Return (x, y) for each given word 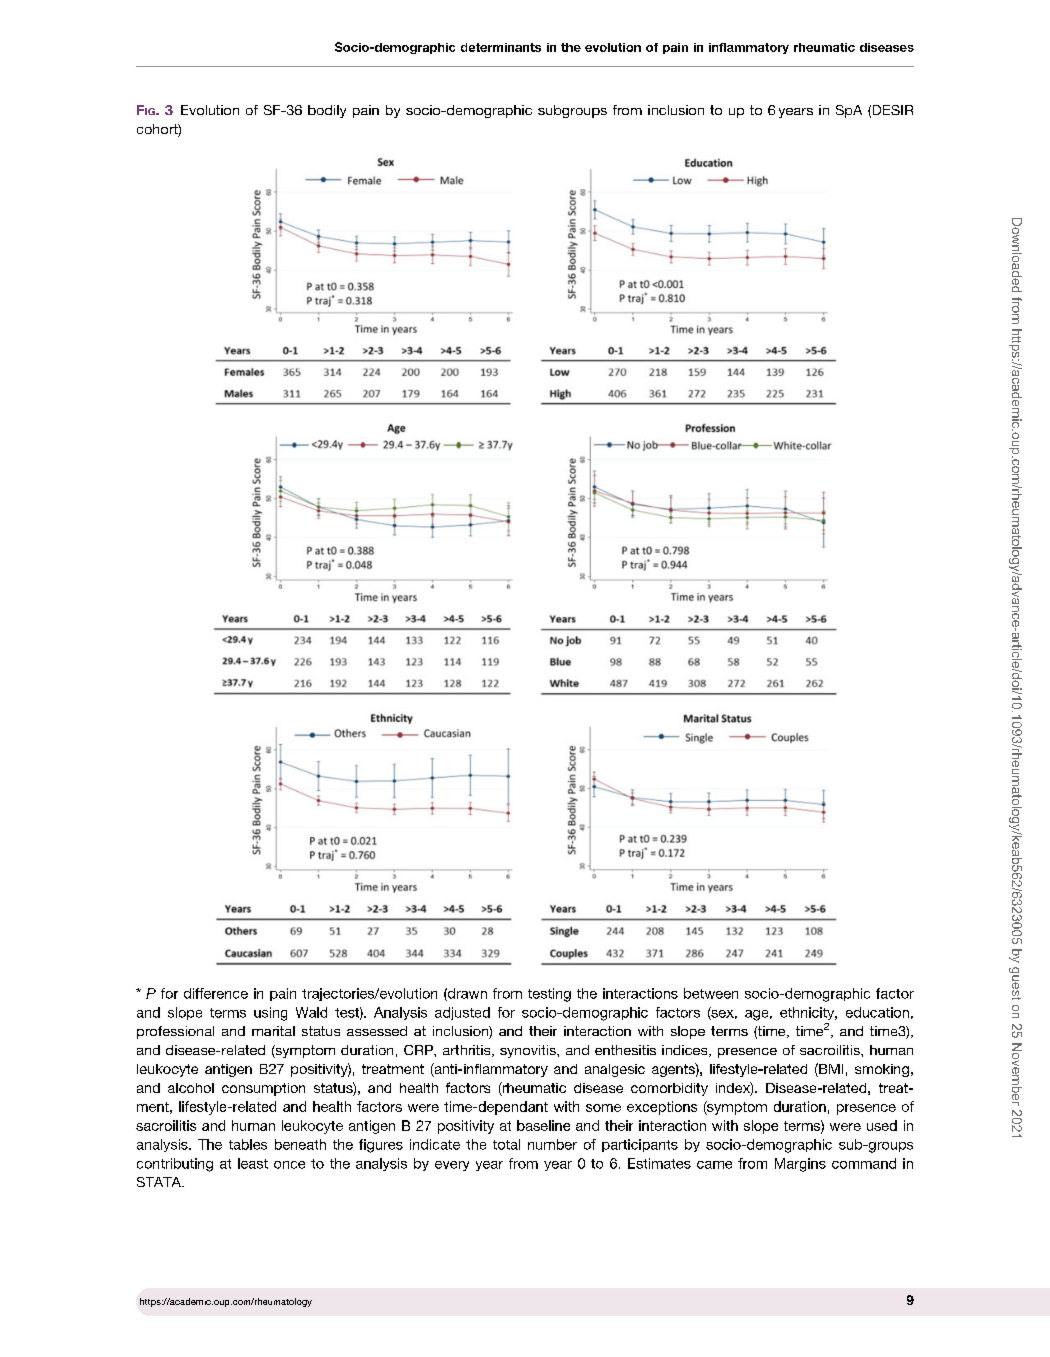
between (711, 993)
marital (273, 1031)
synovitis (529, 1051)
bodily (327, 111)
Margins (800, 1165)
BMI (830, 1068)
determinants (501, 47)
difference (216, 993)
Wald (311, 1012)
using (270, 1014)
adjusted (462, 1013)
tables (248, 1144)
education (877, 1012)
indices (686, 1051)
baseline (543, 1125)
